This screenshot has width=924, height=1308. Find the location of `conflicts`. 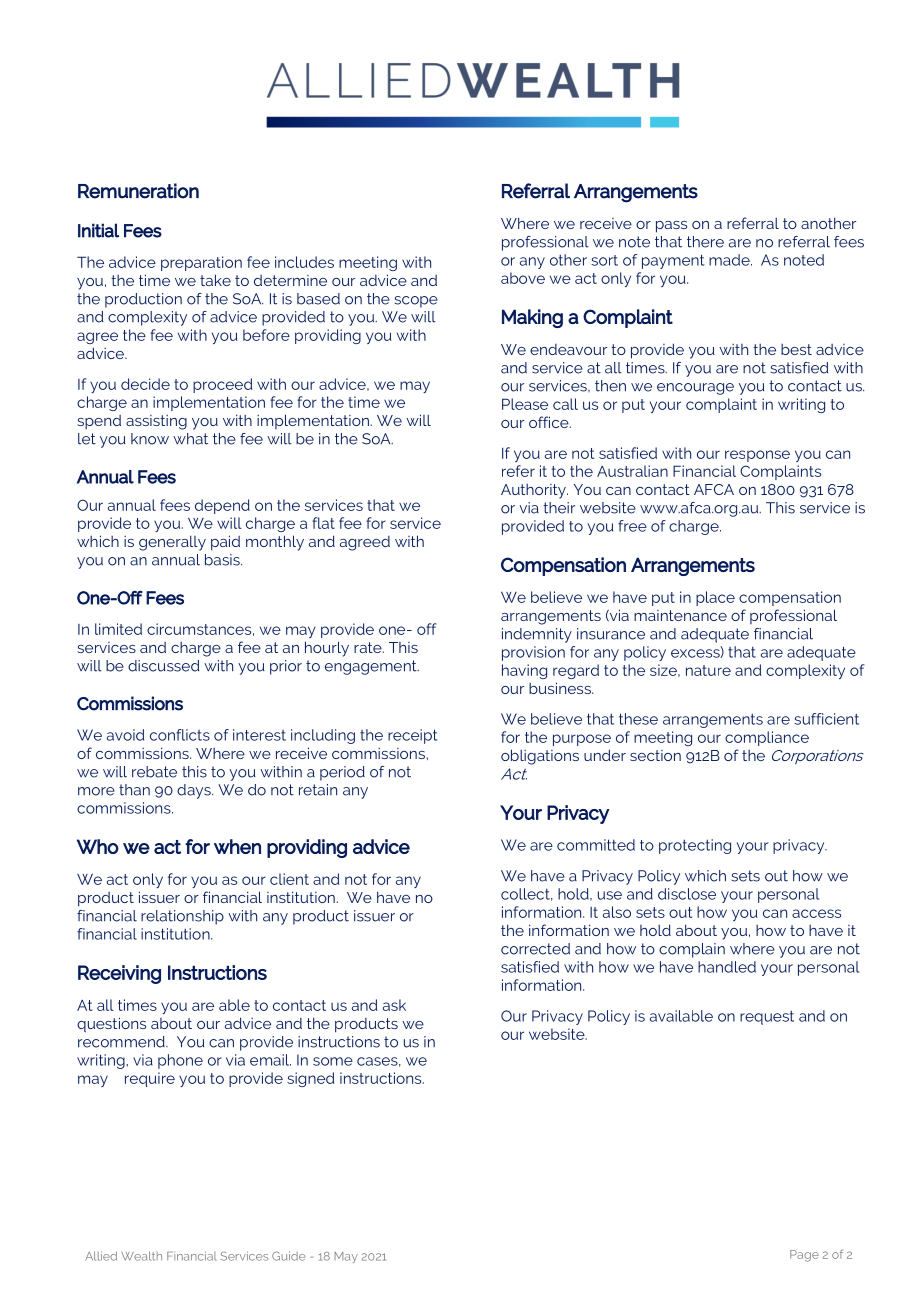

conflicts is located at coordinates (180, 735).
